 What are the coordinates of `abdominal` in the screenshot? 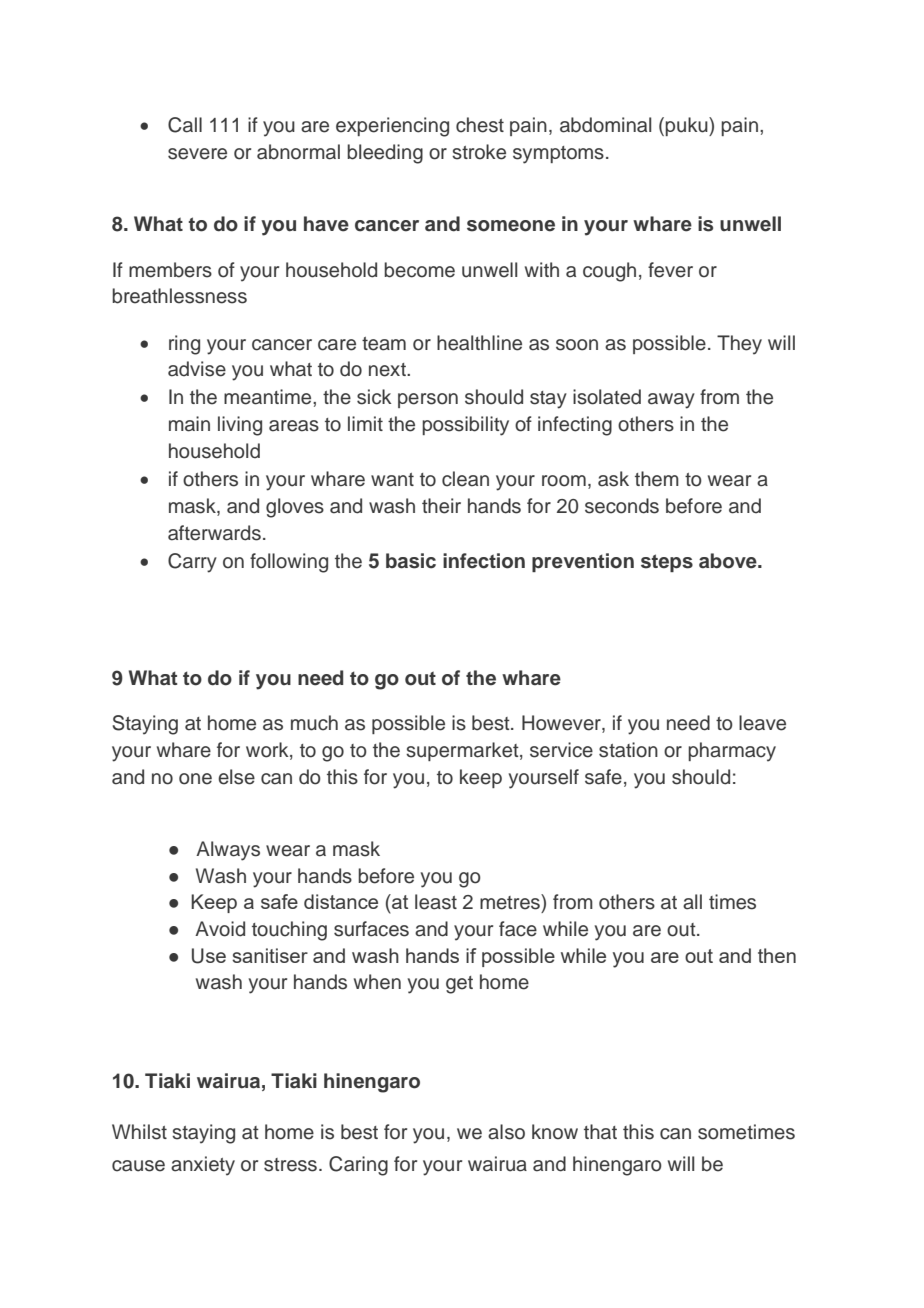 It's located at (605, 125).
